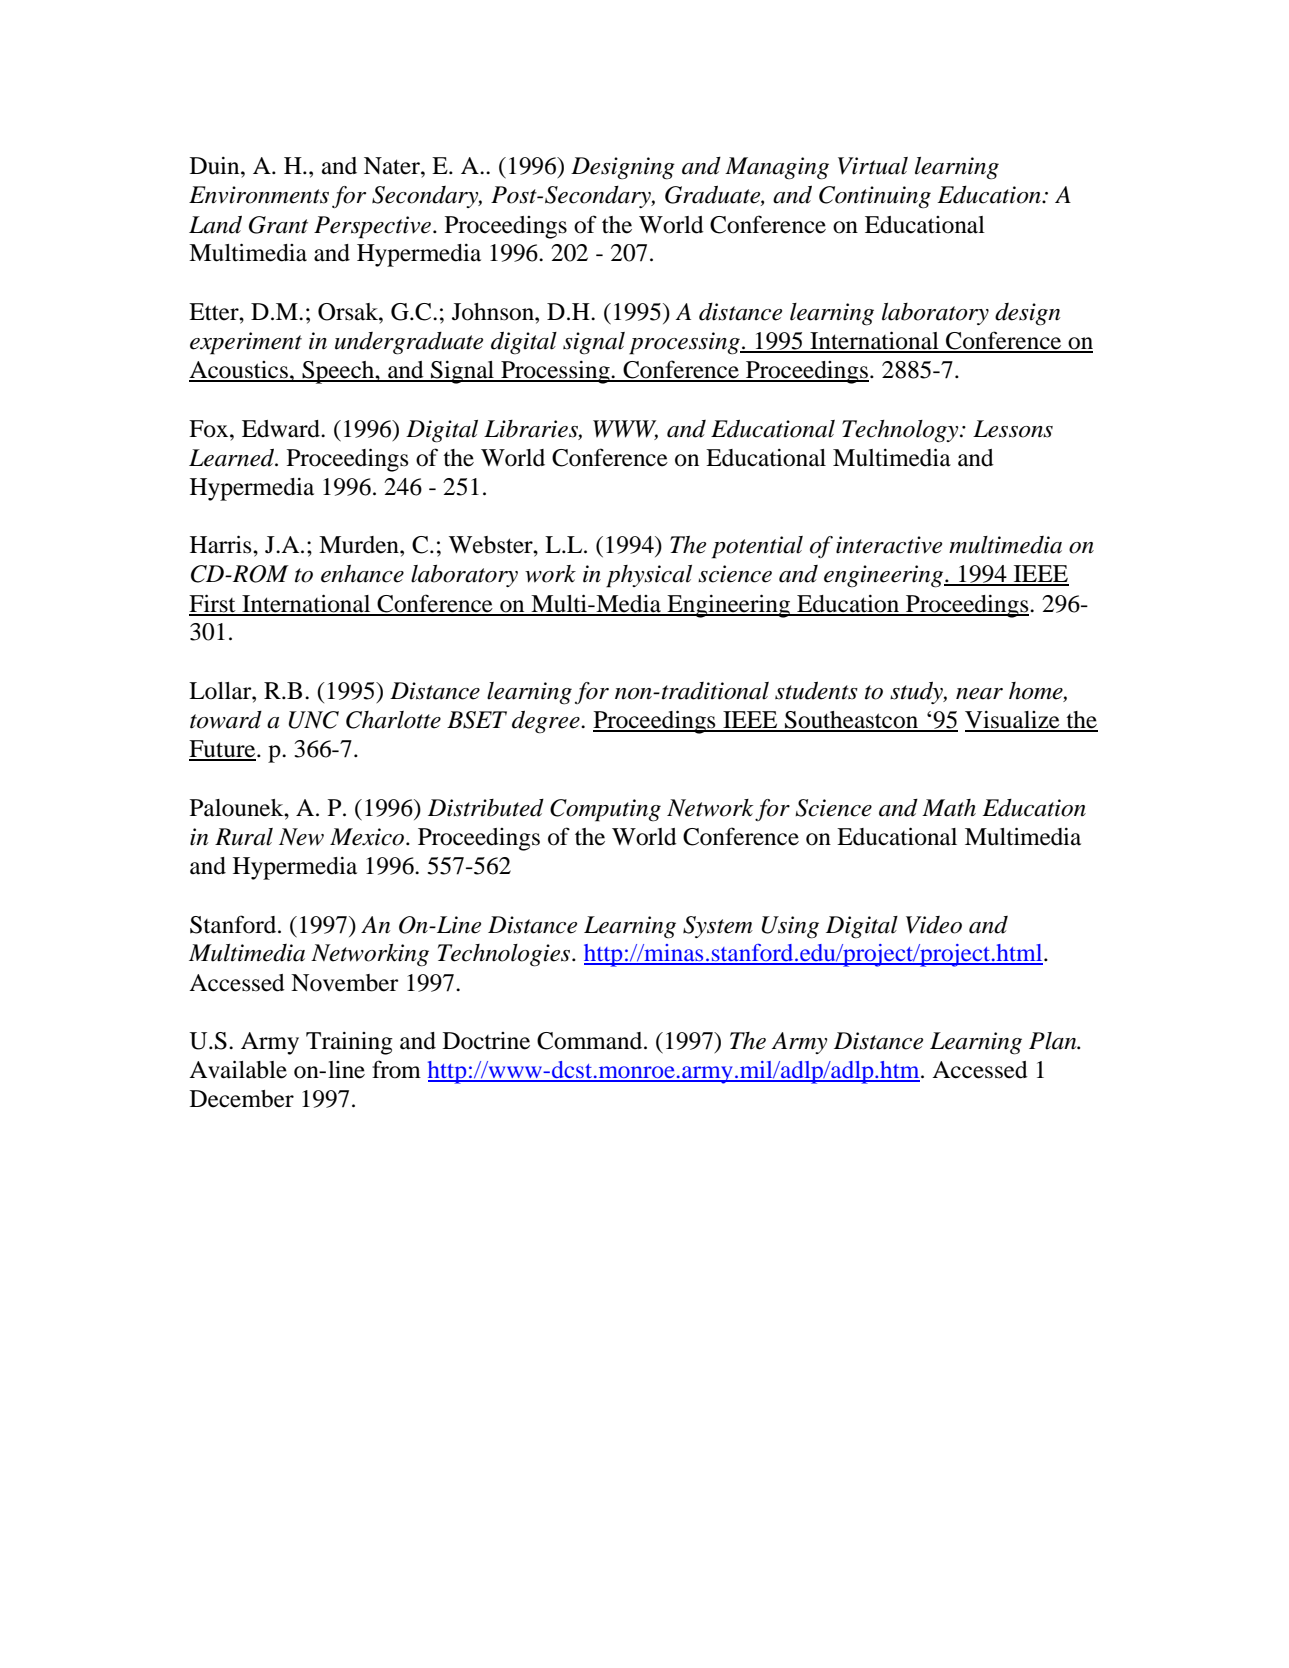 The height and width of the image is (1668, 1289). Describe the element at coordinates (605, 810) in the image. I see `Computing` at that location.
